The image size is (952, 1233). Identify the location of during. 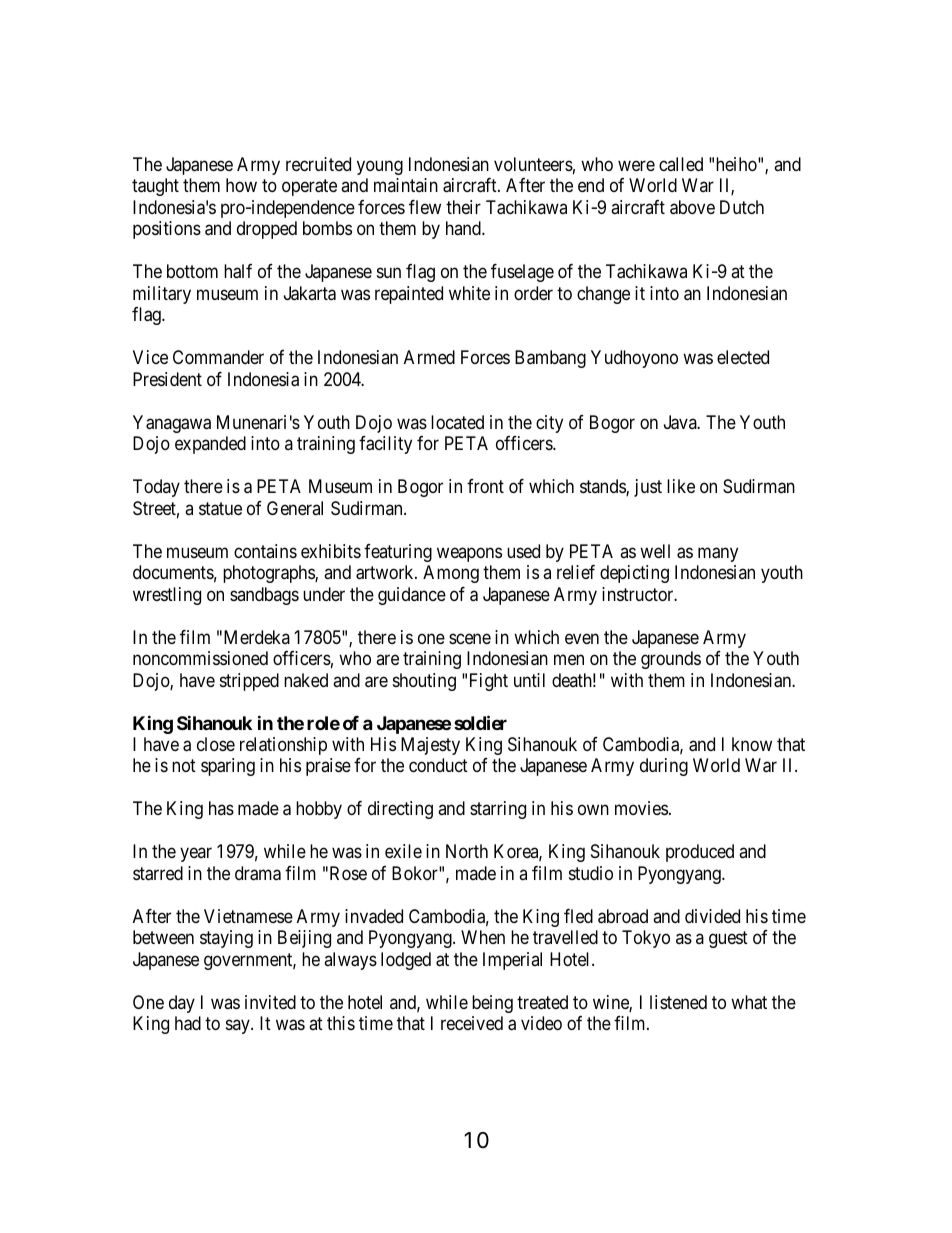
(664, 767).
